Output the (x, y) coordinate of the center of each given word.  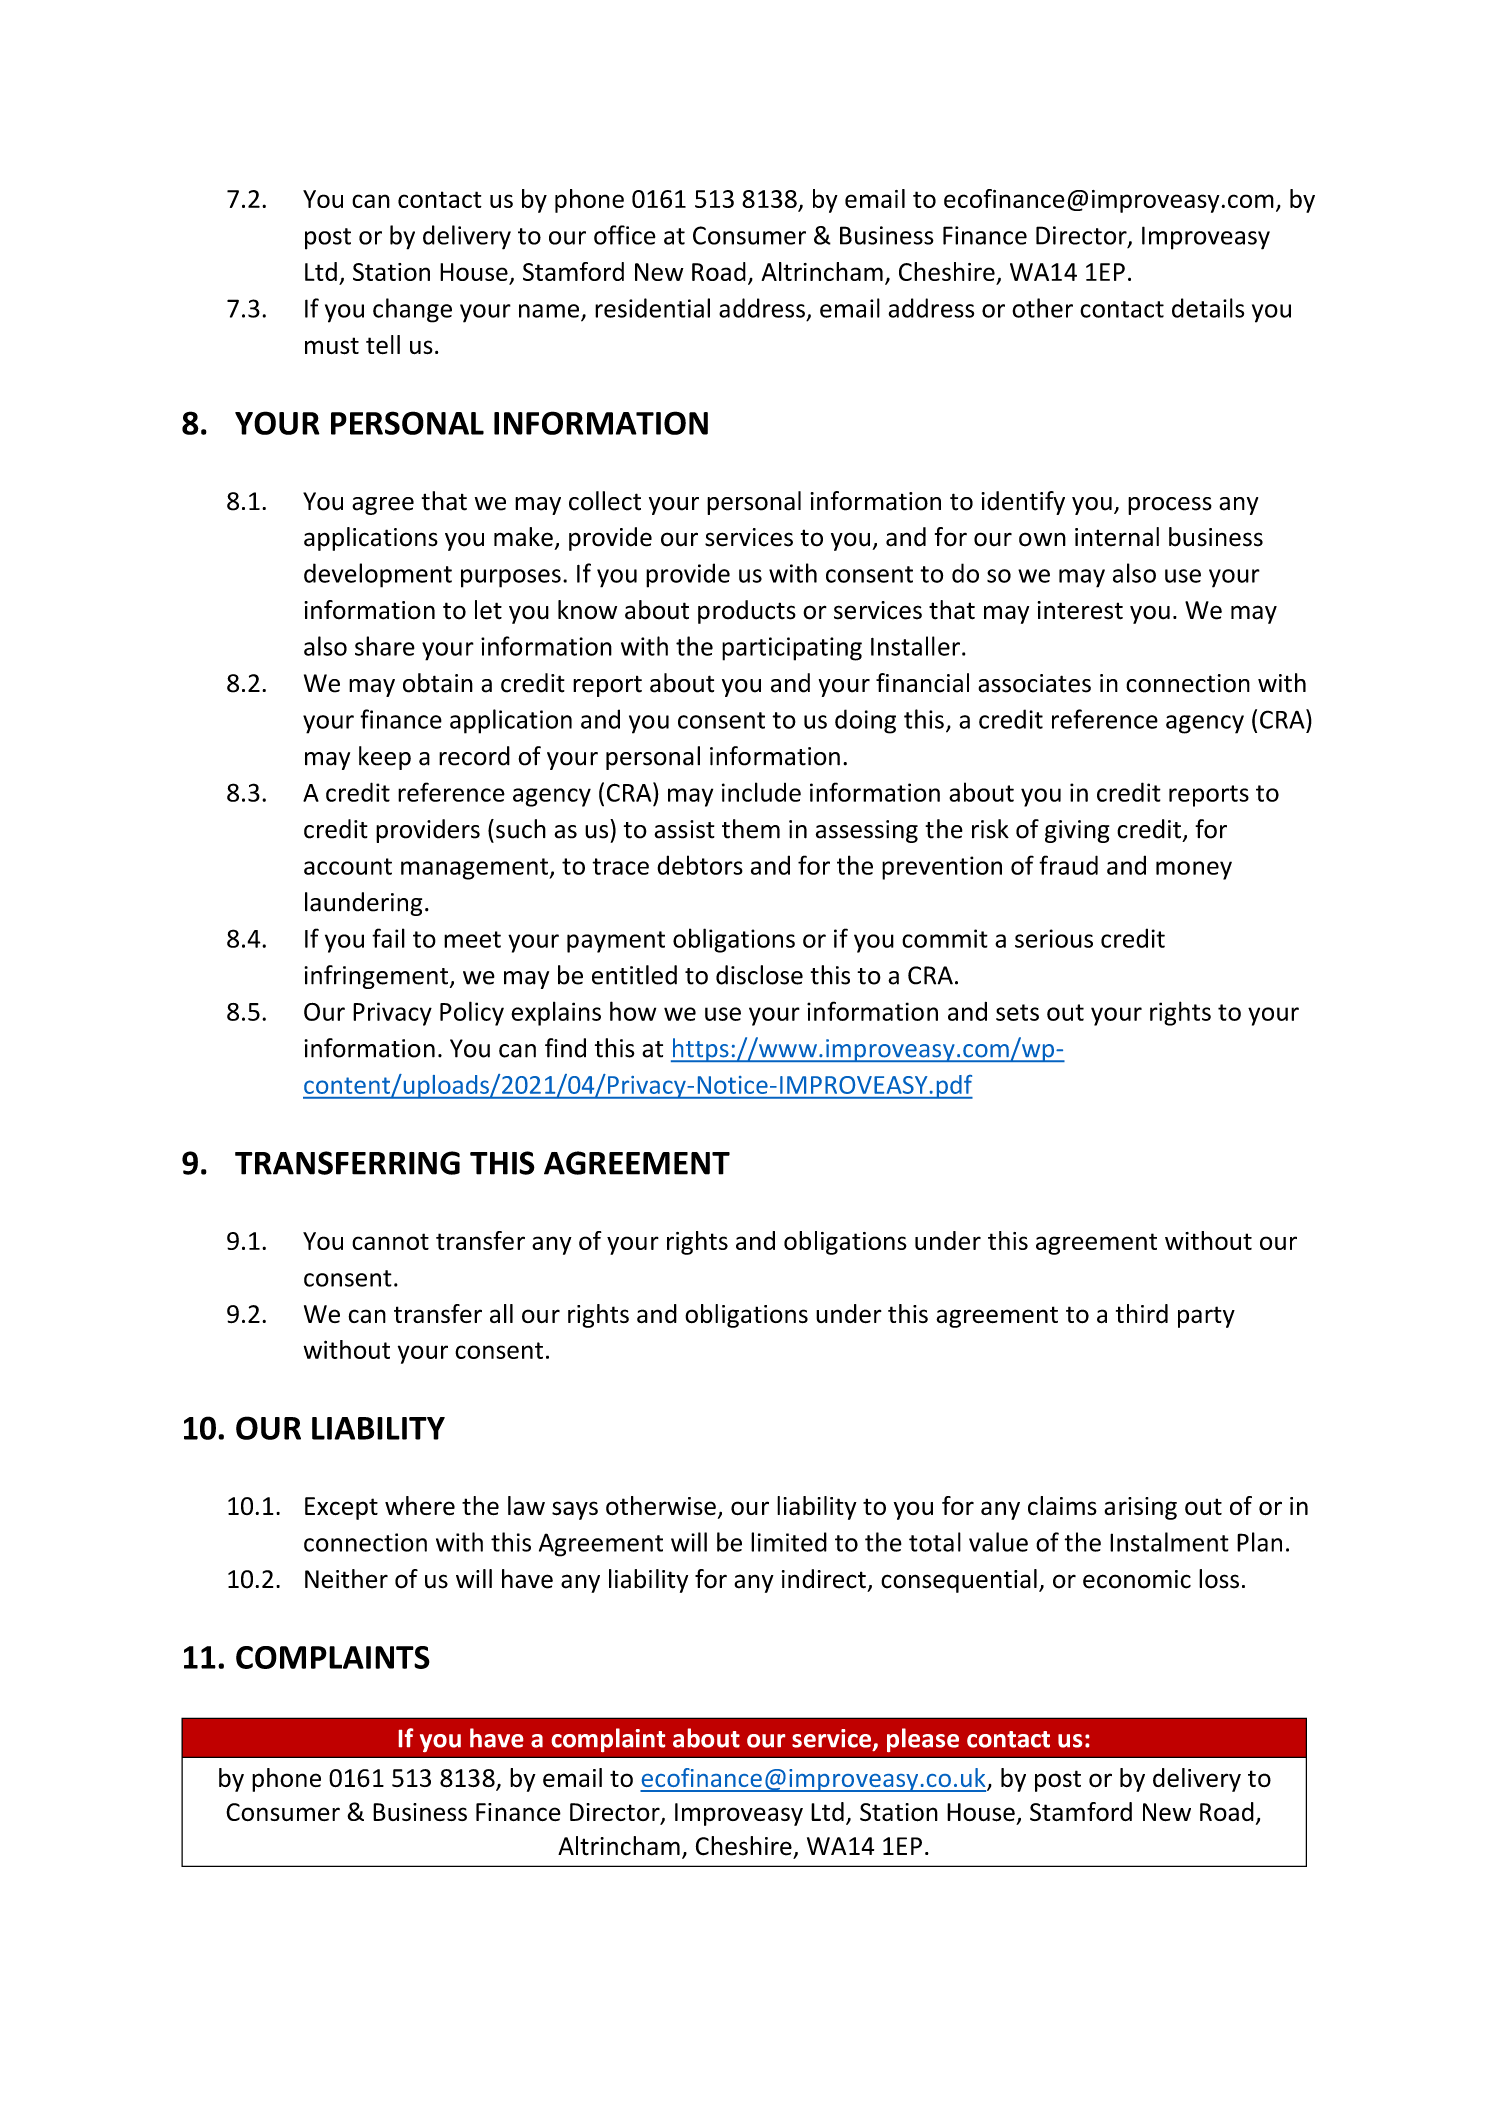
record (474, 756)
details (1208, 308)
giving (1077, 831)
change (412, 310)
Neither (346, 1579)
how (633, 1011)
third (1142, 1313)
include (761, 792)
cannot (390, 1241)
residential (652, 308)
